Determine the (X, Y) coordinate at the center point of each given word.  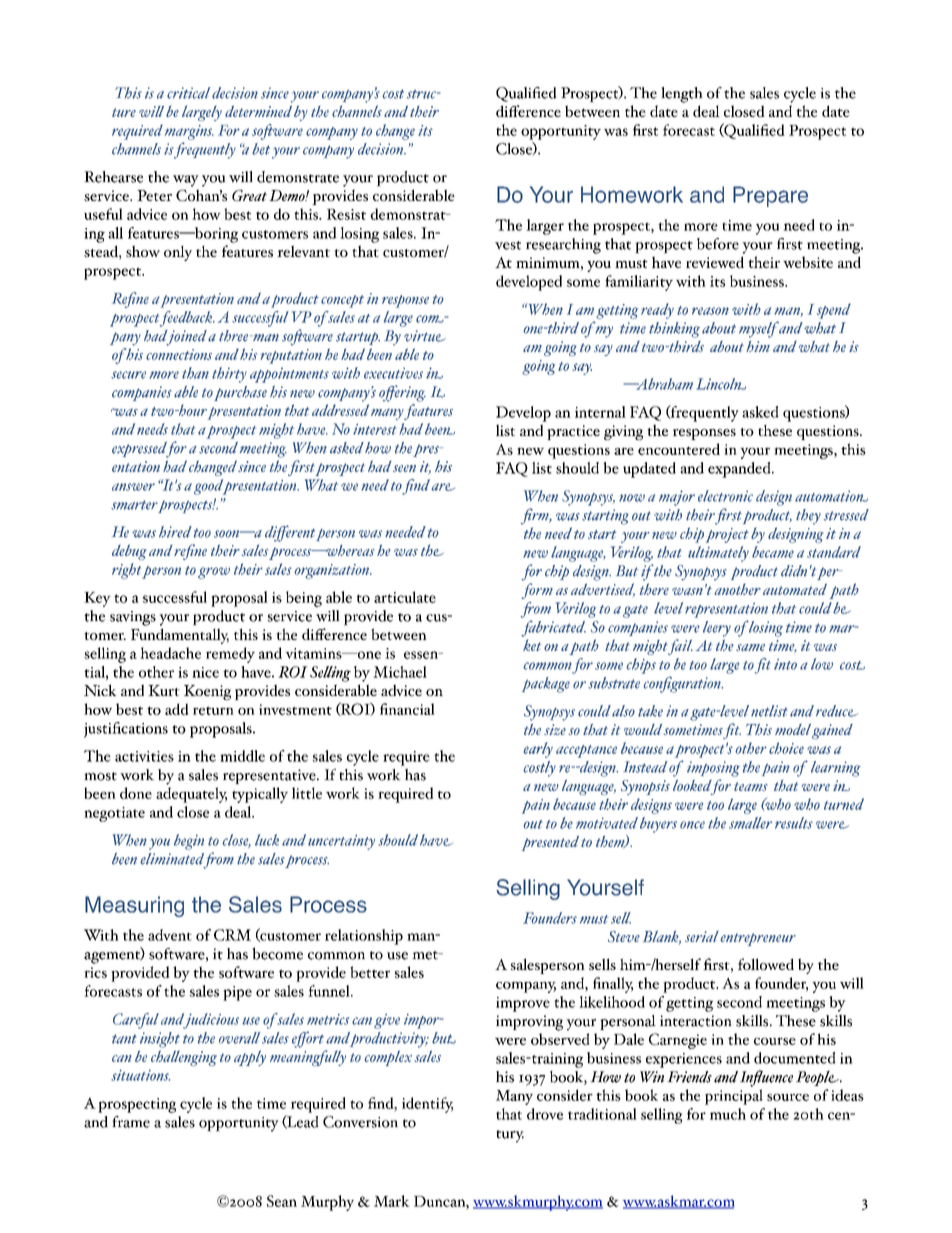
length (682, 95)
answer (133, 487)
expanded (740, 470)
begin (189, 842)
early (538, 750)
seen (404, 468)
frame (131, 1122)
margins (189, 132)
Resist (346, 214)
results (794, 823)
